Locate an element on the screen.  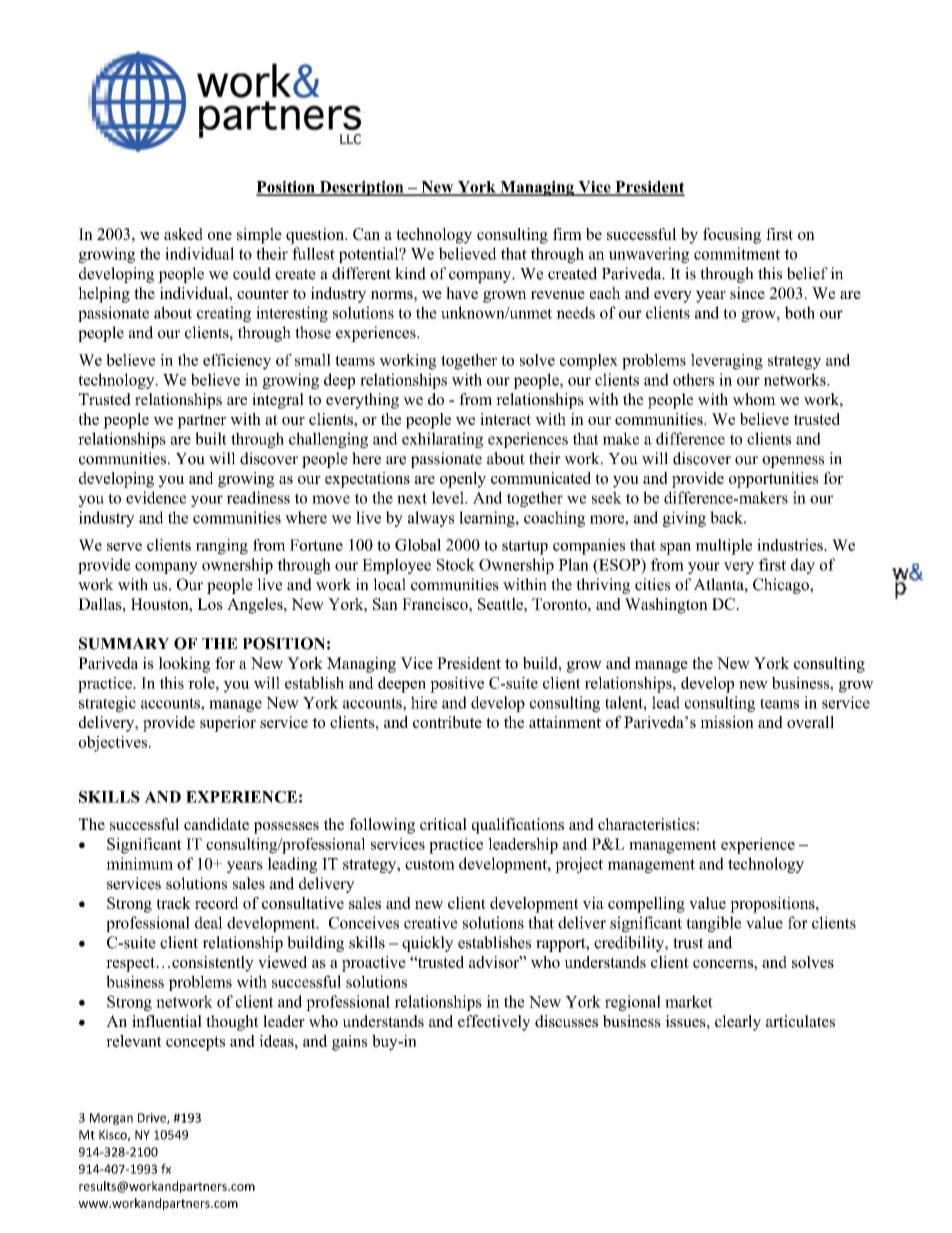
deal is located at coordinates (209, 922).
